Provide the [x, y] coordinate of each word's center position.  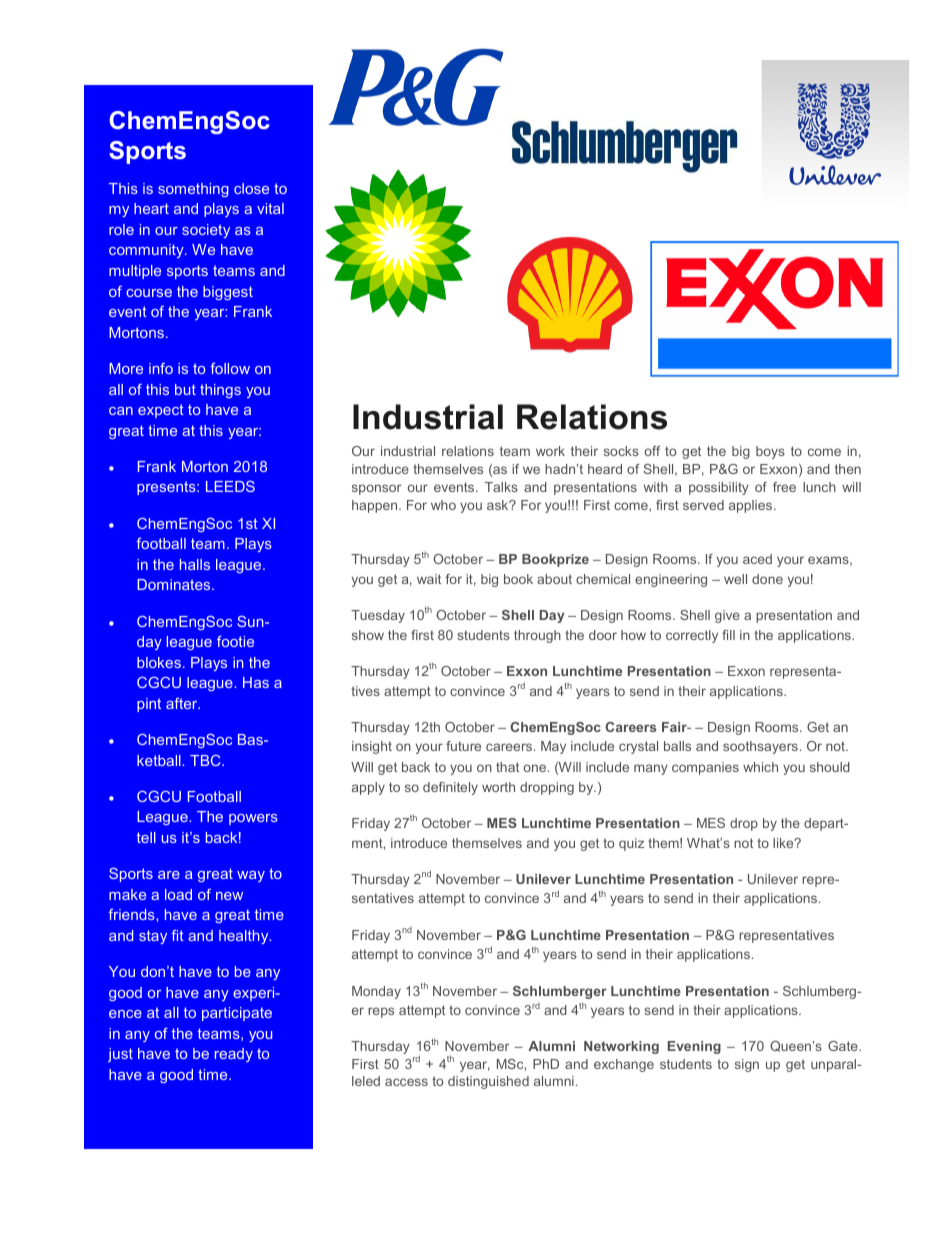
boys [770, 452]
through [537, 636]
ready [234, 1055]
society [206, 231]
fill [728, 635]
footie [235, 641]
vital [270, 208]
